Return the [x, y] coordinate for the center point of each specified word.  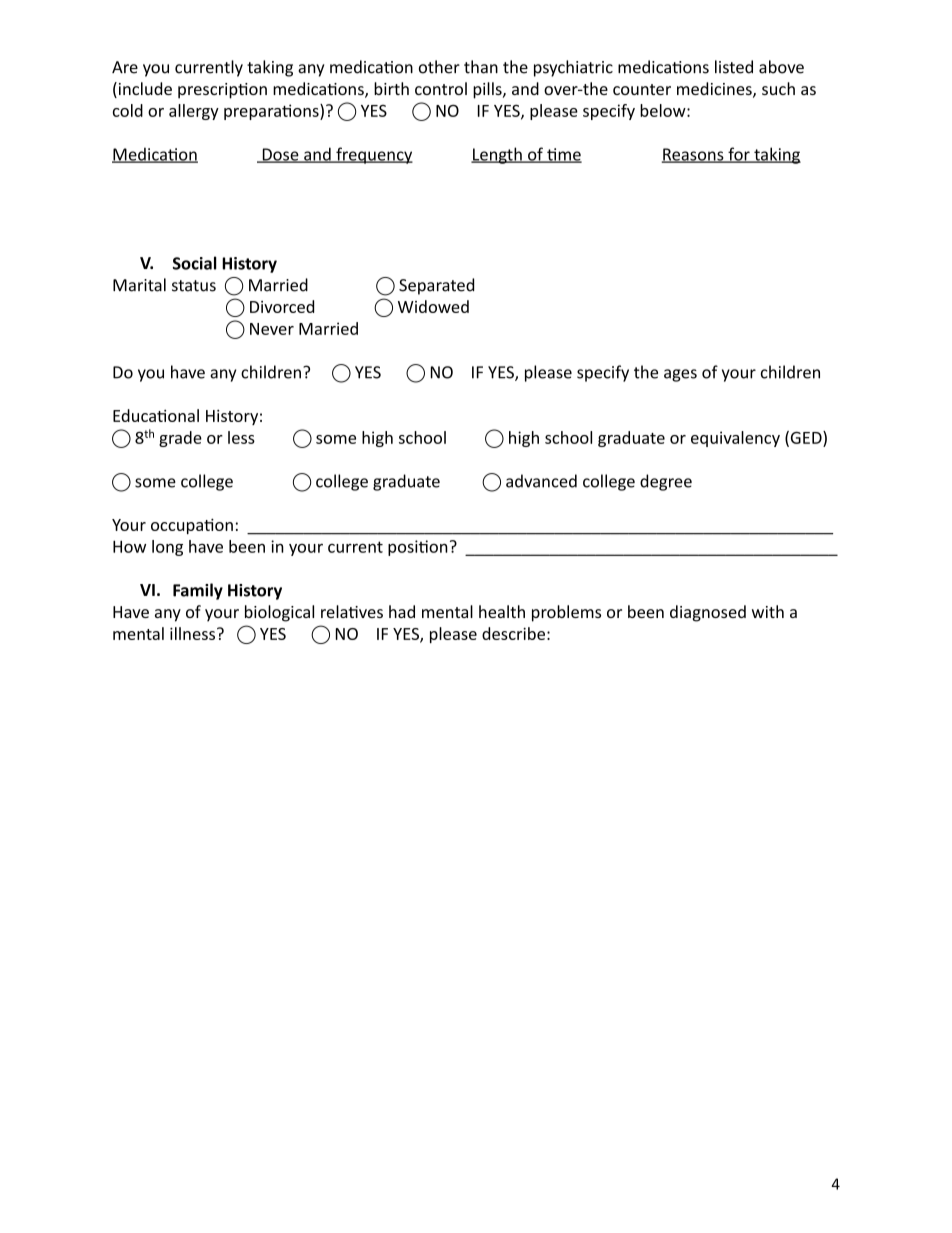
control [441, 88]
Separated [436, 286]
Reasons [694, 155]
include [144, 90]
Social [195, 263]
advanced [541, 481]
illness [194, 633]
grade [180, 439]
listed [734, 67]
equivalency [735, 439]
